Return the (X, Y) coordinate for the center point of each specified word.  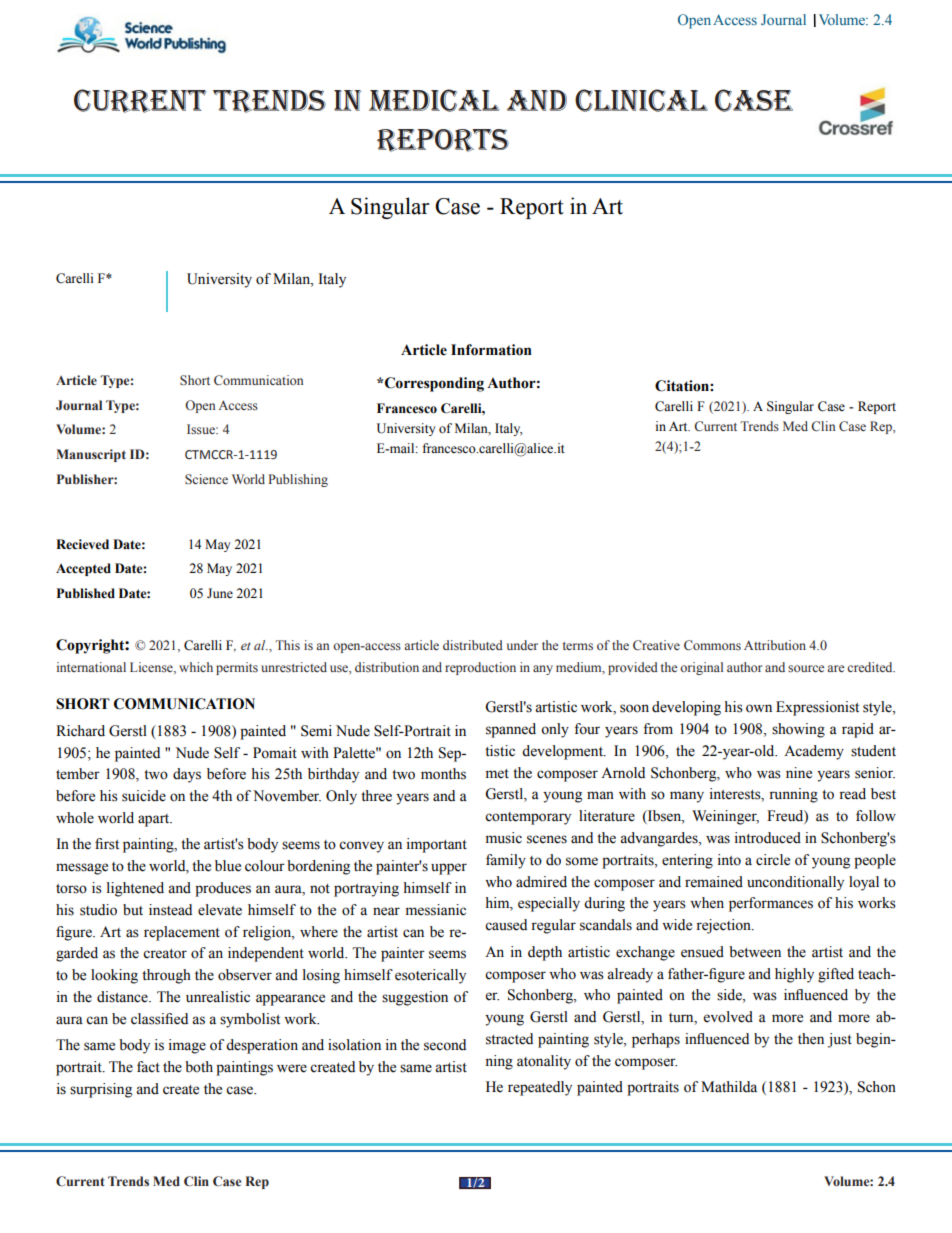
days (187, 775)
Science (206, 479)
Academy (814, 752)
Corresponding (434, 384)
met (497, 774)
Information (491, 350)
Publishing (298, 480)
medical (434, 100)
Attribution (775, 645)
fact (148, 1067)
